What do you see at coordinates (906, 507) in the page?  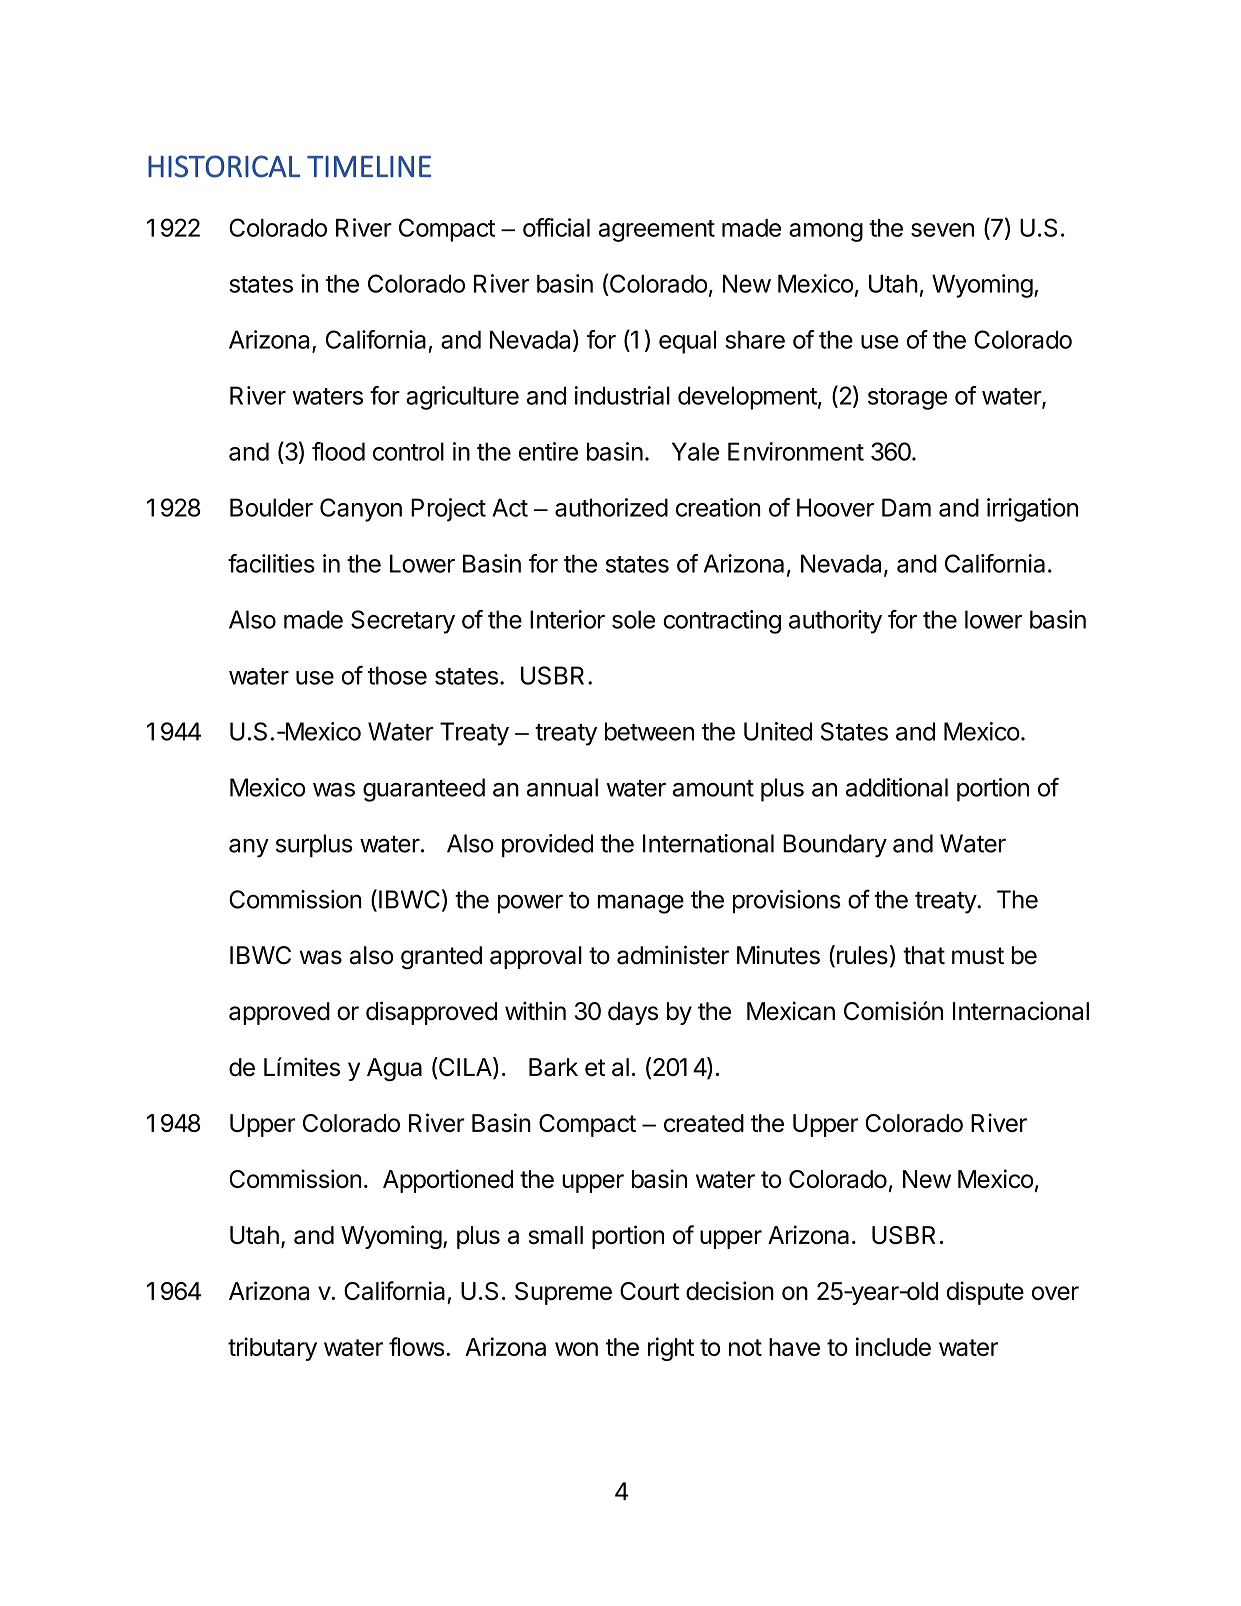 I see `Dam` at bounding box center [906, 507].
